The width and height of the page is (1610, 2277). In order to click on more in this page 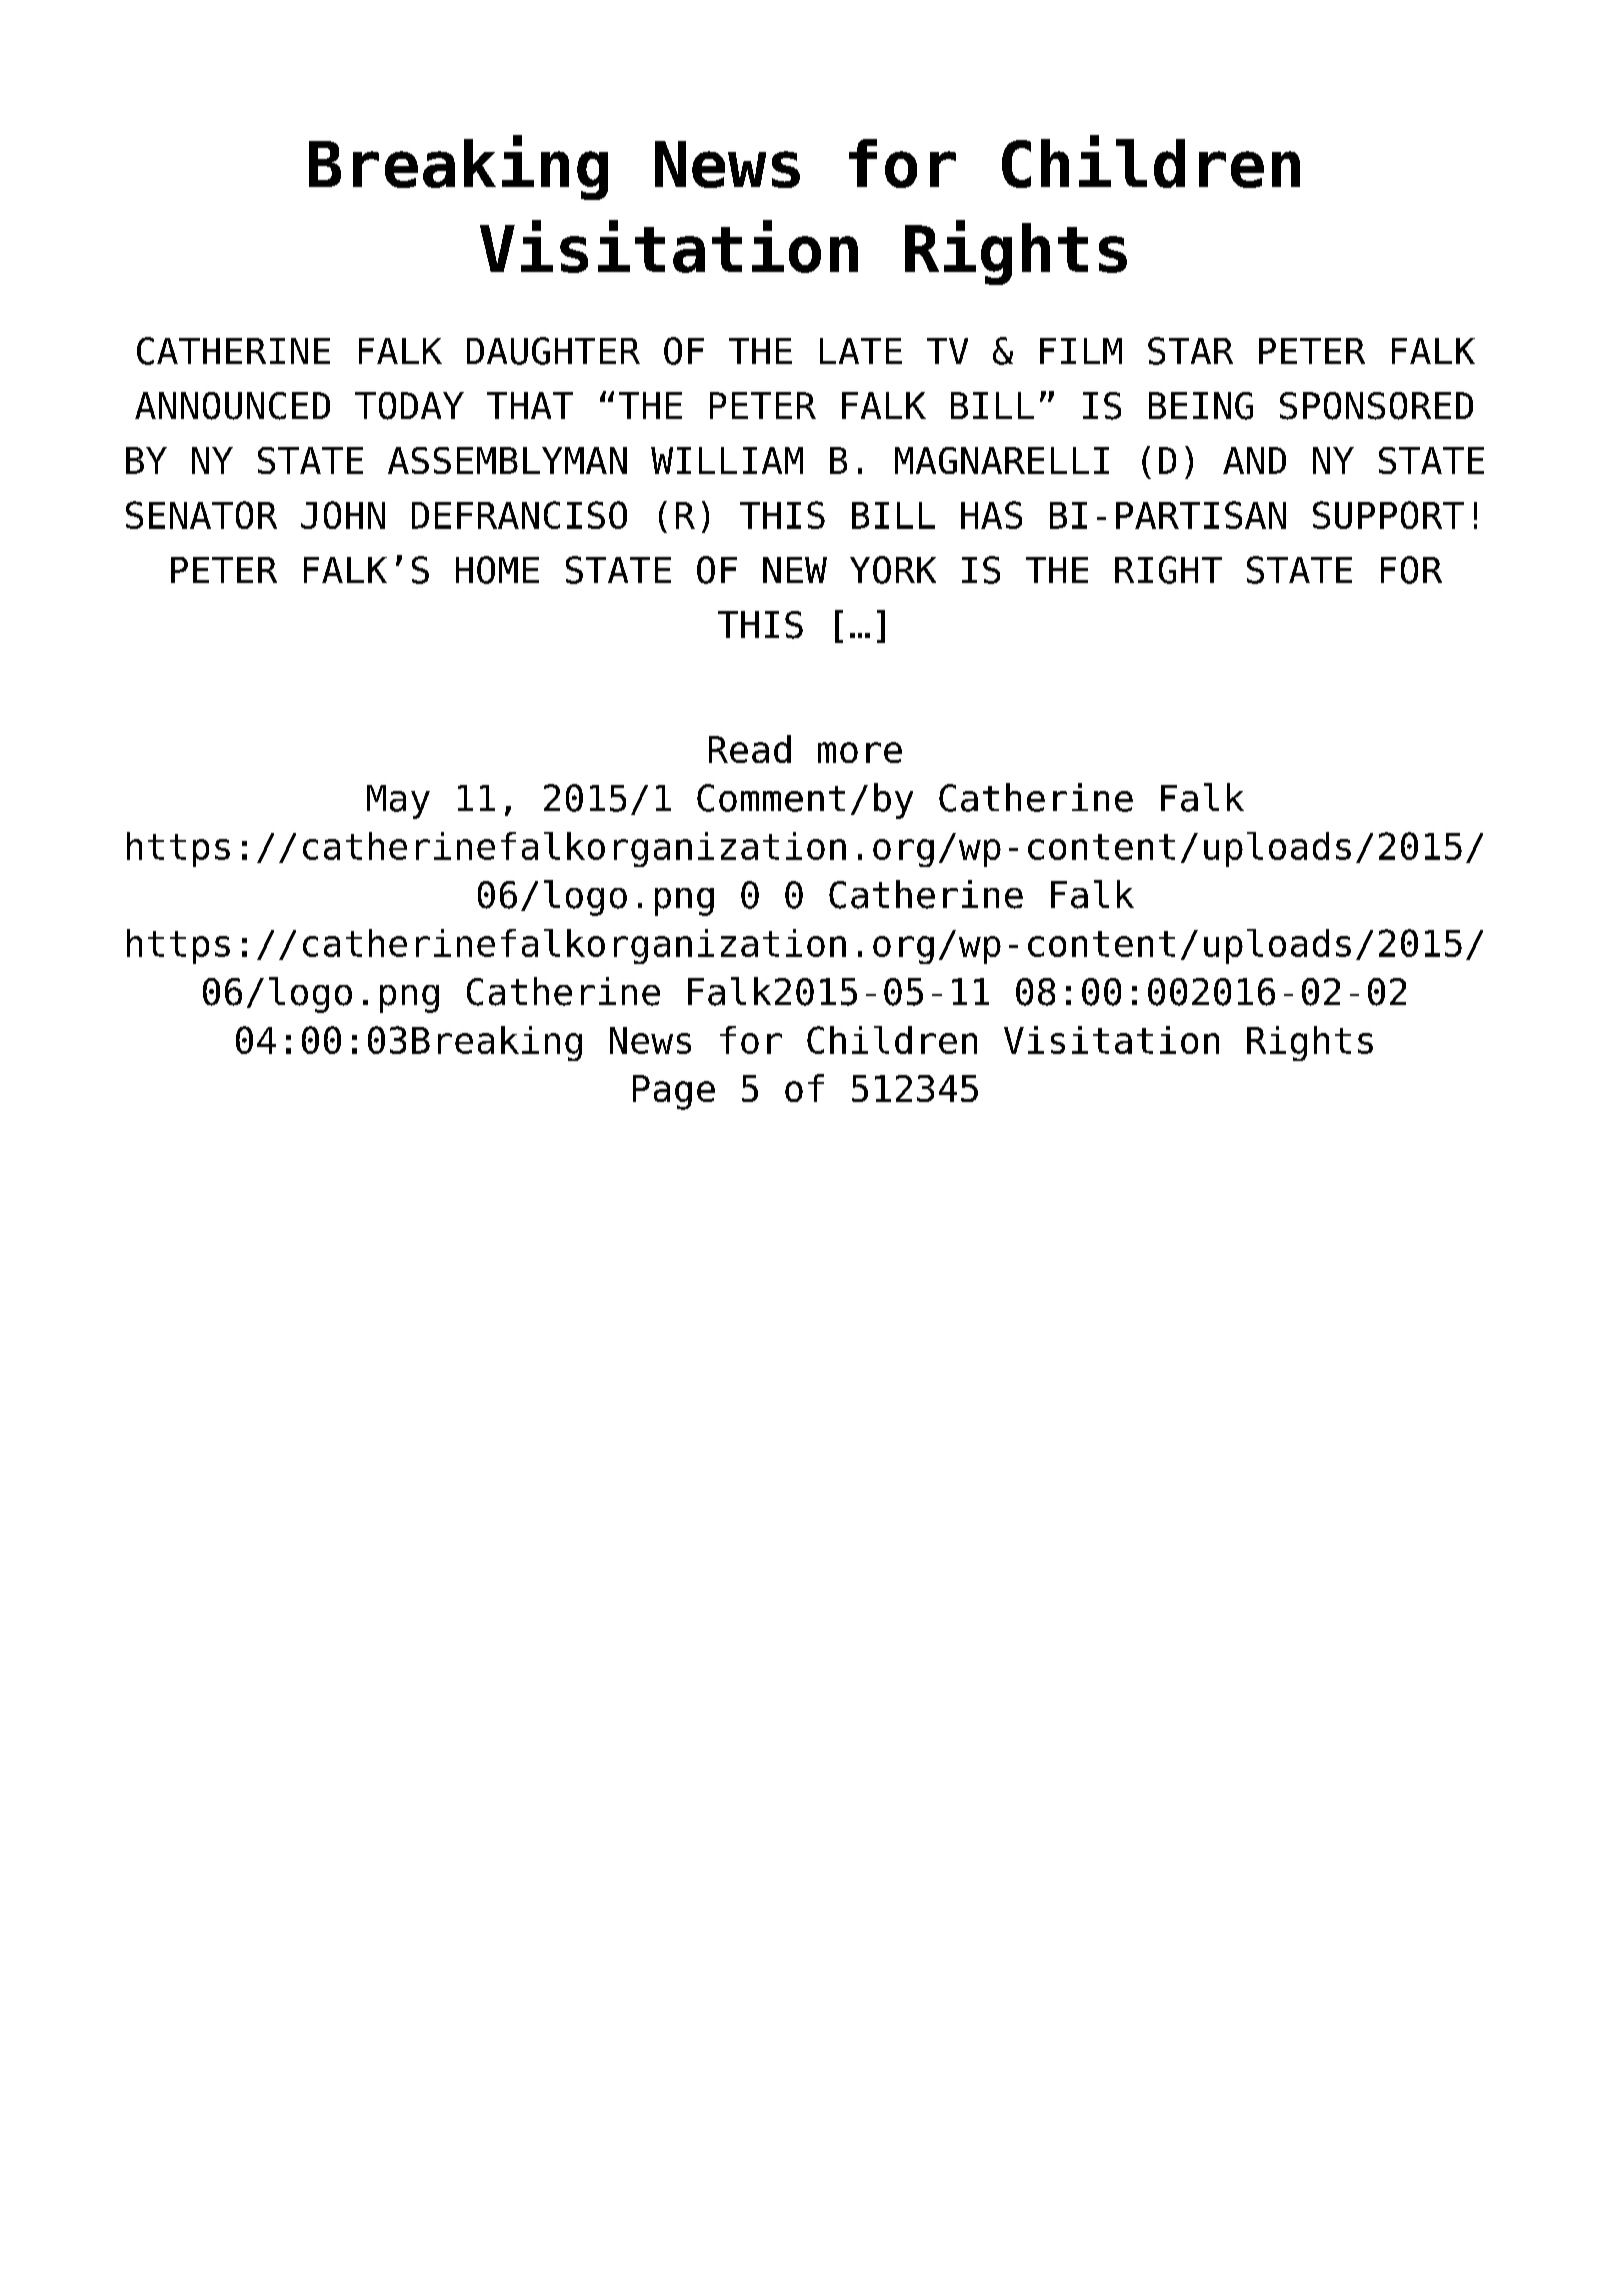, I will do `click(860, 752)`.
